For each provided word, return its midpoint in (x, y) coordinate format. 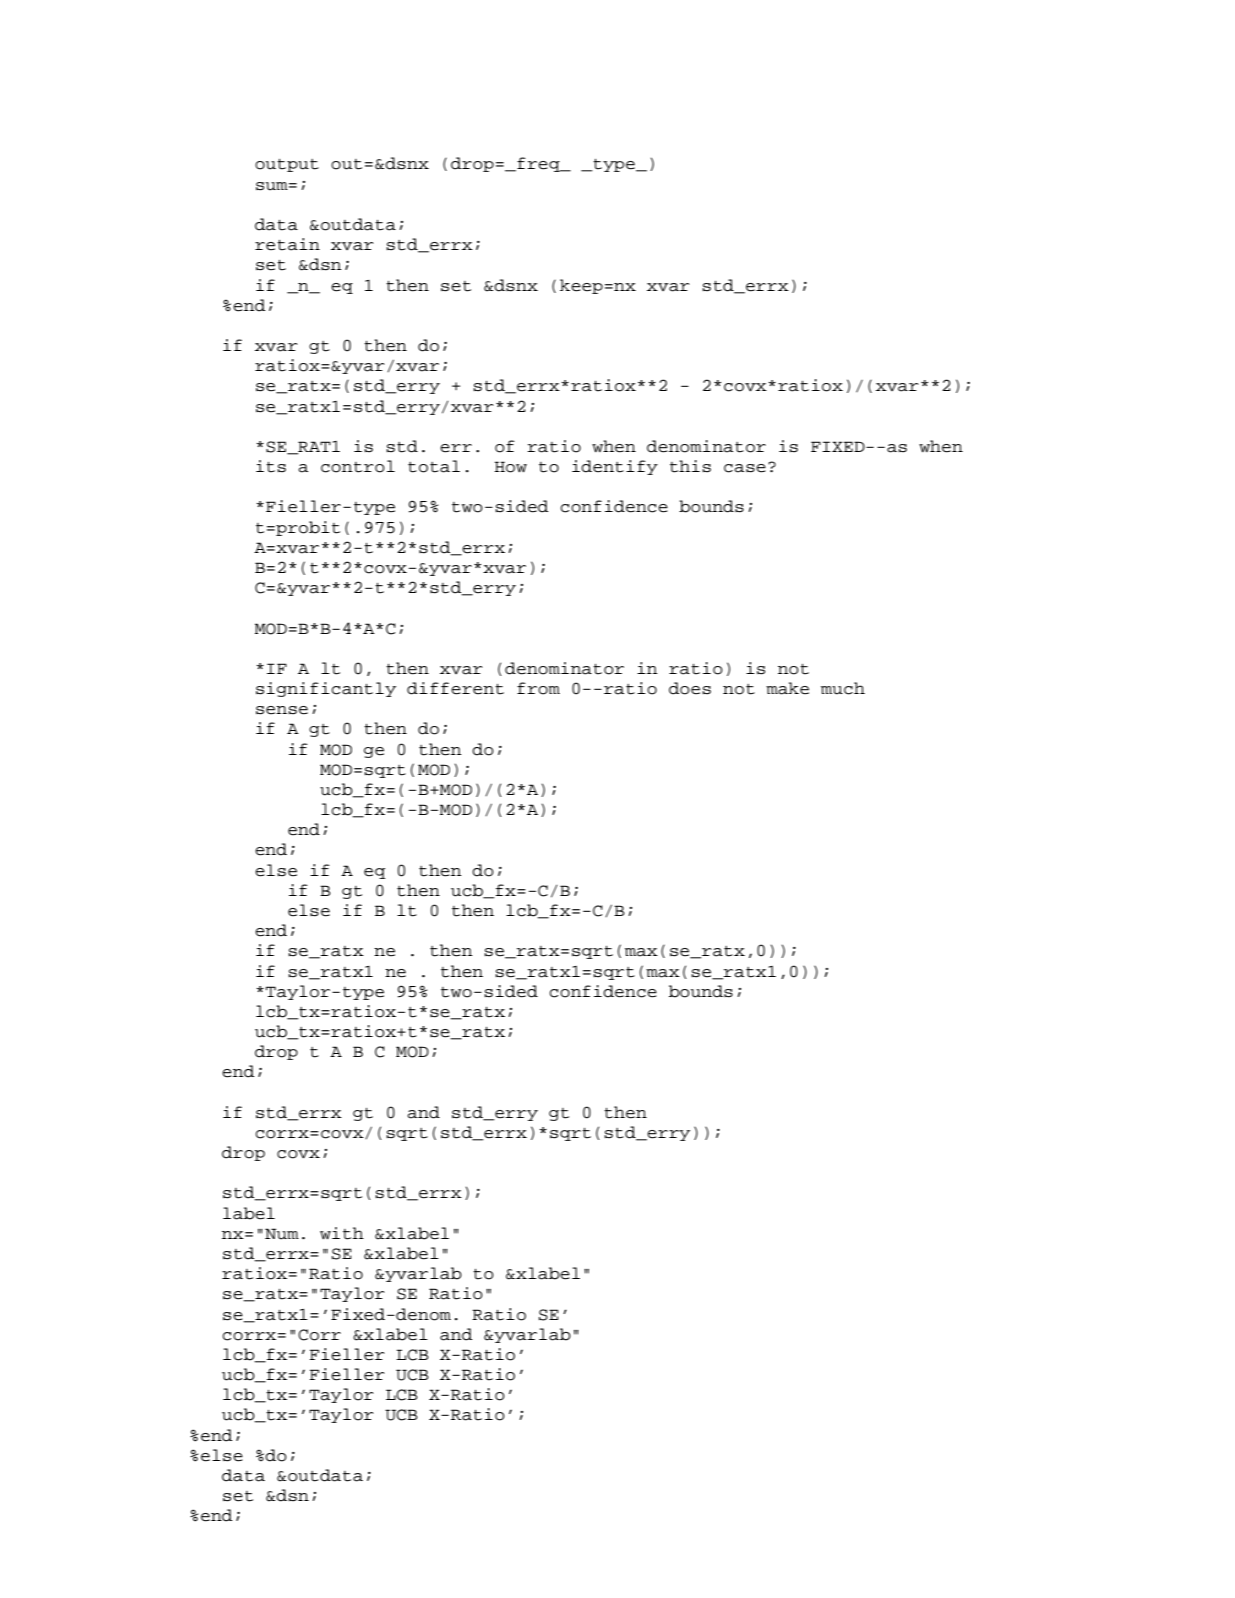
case (745, 468)
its (271, 466)
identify (615, 467)
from (538, 688)
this (690, 466)
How (510, 467)
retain (287, 244)
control (358, 466)
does (690, 688)
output (287, 165)
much (843, 688)
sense (282, 710)
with (342, 1233)
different (455, 688)
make (787, 688)
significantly (326, 689)
